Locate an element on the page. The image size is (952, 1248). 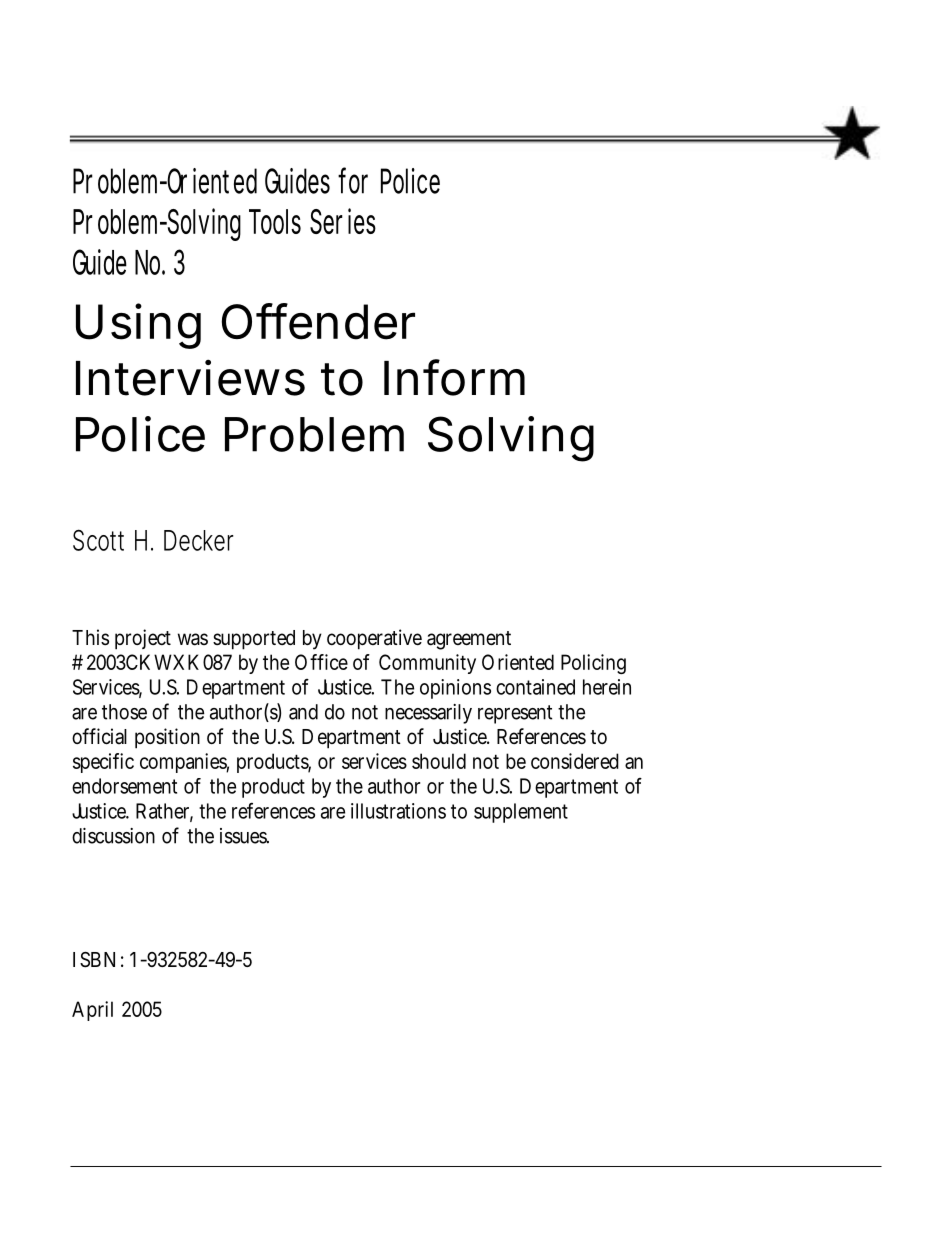
Series is located at coordinates (343, 221).
